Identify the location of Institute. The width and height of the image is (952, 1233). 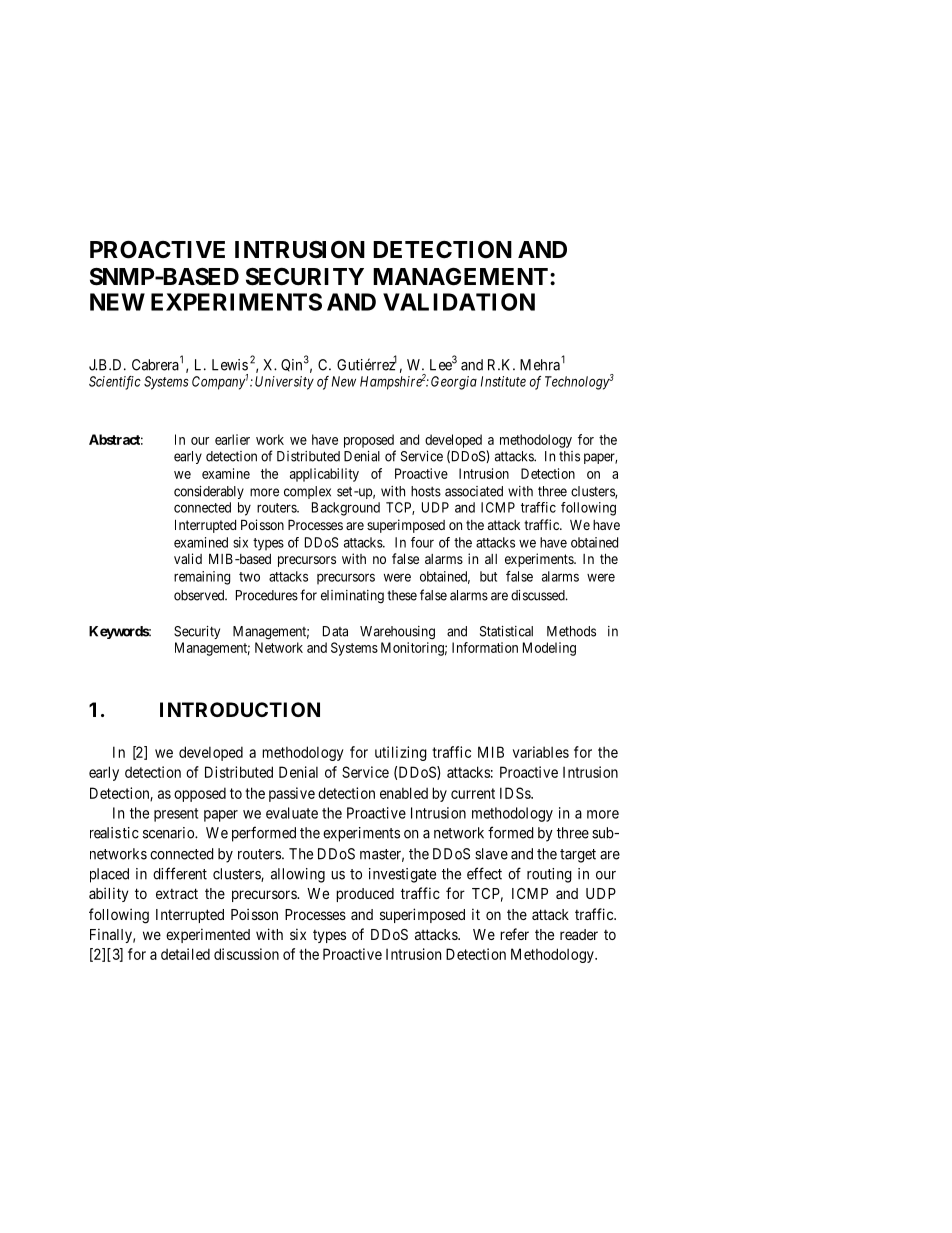
(503, 381).
